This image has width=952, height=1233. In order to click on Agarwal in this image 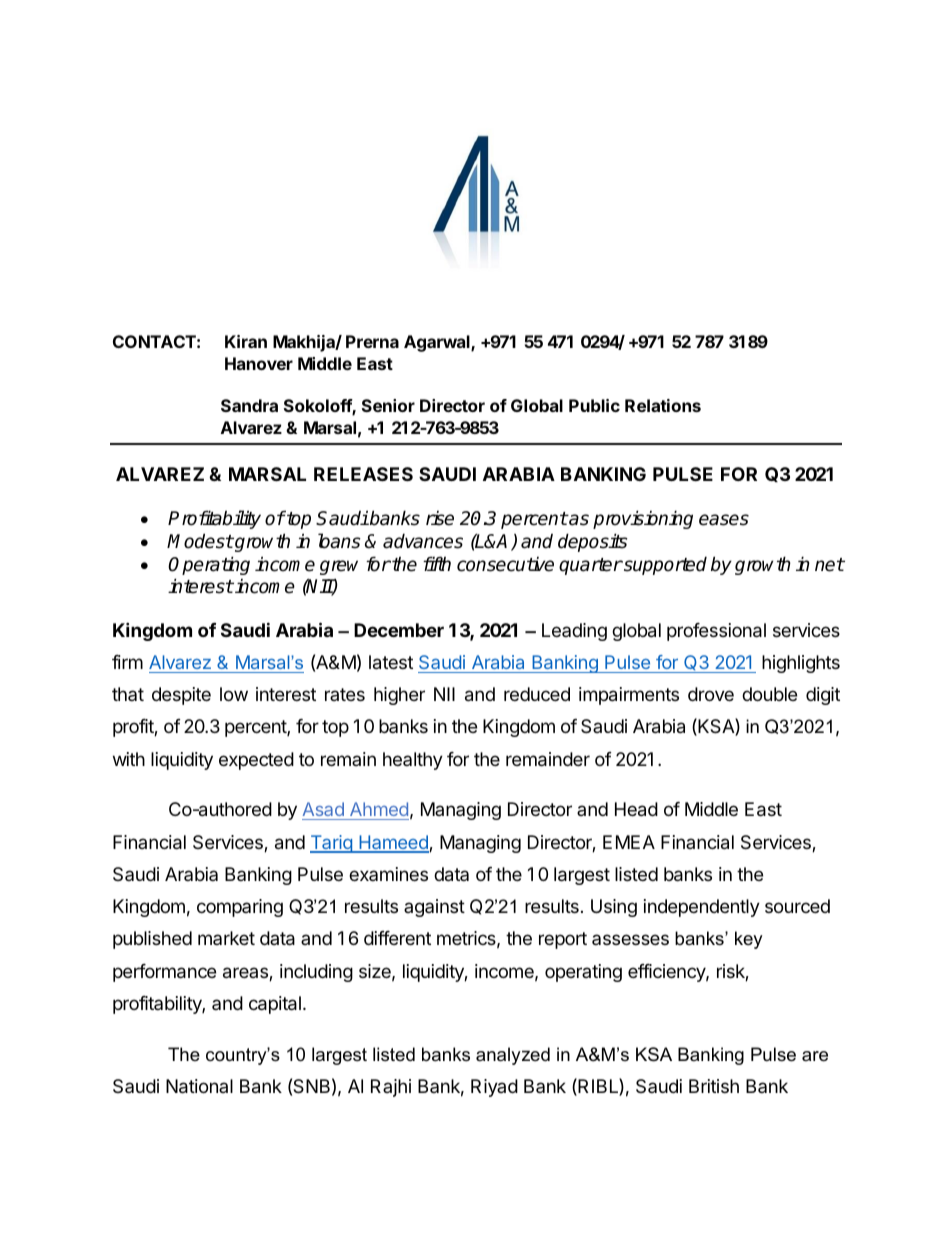, I will do `click(438, 343)`.
